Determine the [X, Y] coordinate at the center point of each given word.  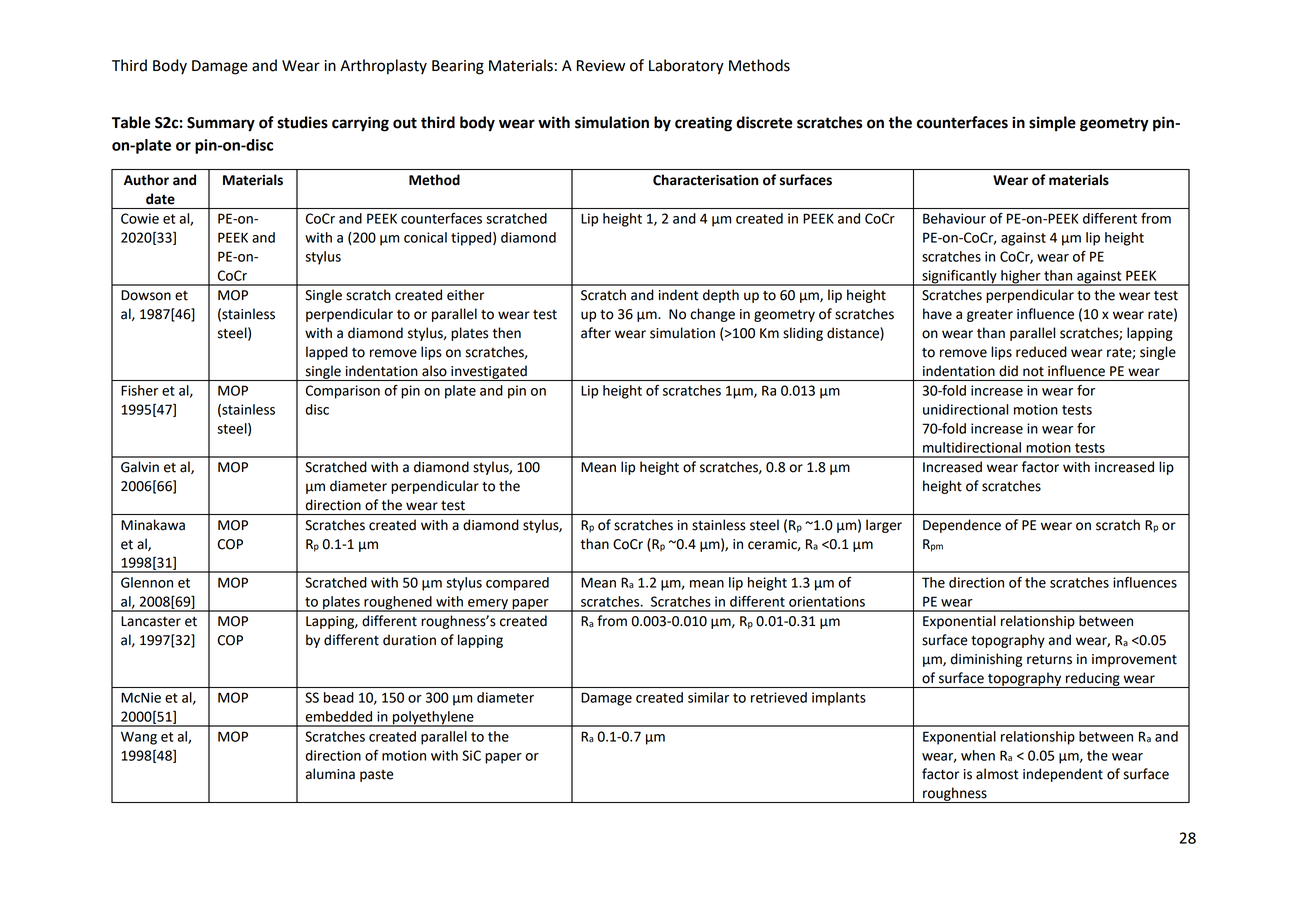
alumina [330, 774]
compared [517, 584]
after [596, 333]
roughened [398, 604]
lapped [327, 353]
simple [1052, 124]
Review [601, 66]
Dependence [962, 526]
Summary [221, 124]
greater [990, 316]
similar [708, 697]
